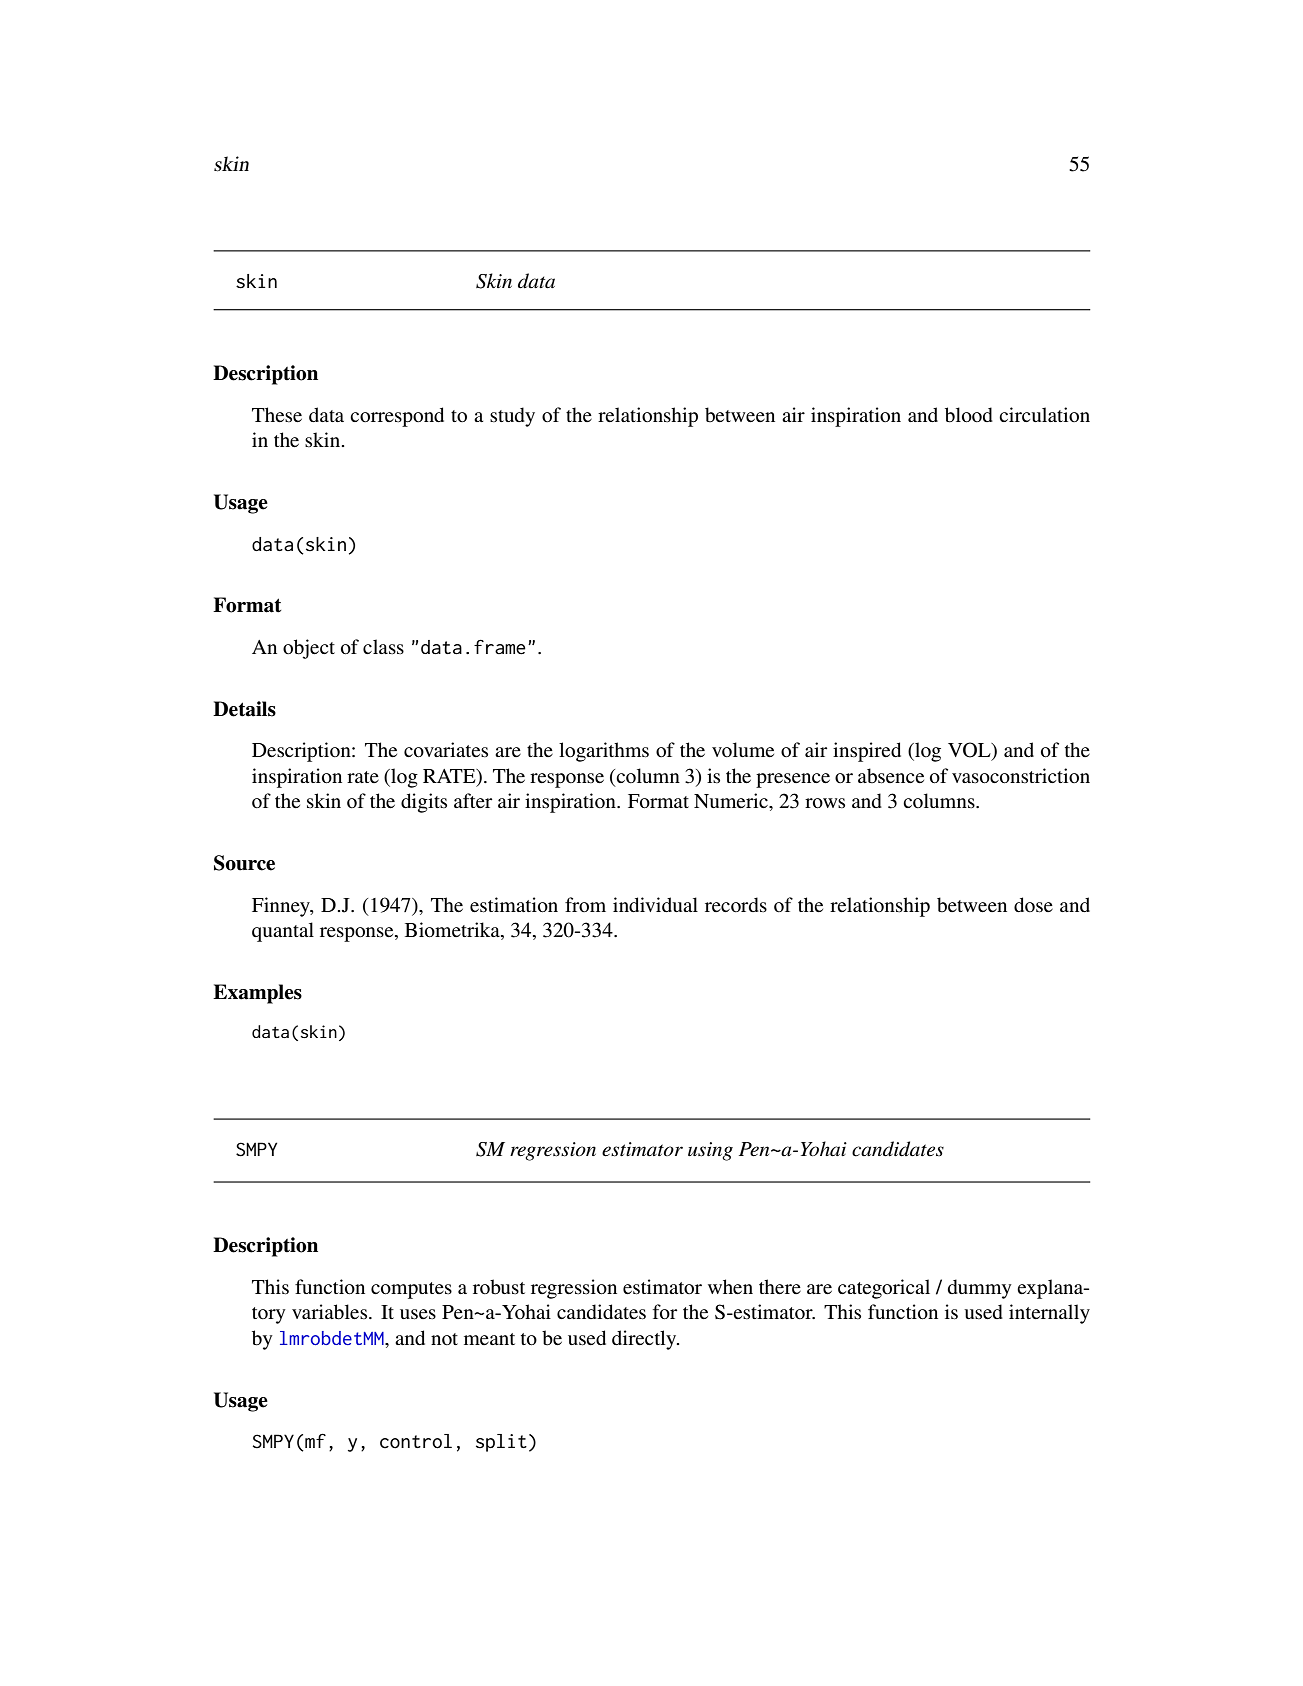  Describe the element at coordinates (604, 752) in the page. I see `logarithms` at that location.
